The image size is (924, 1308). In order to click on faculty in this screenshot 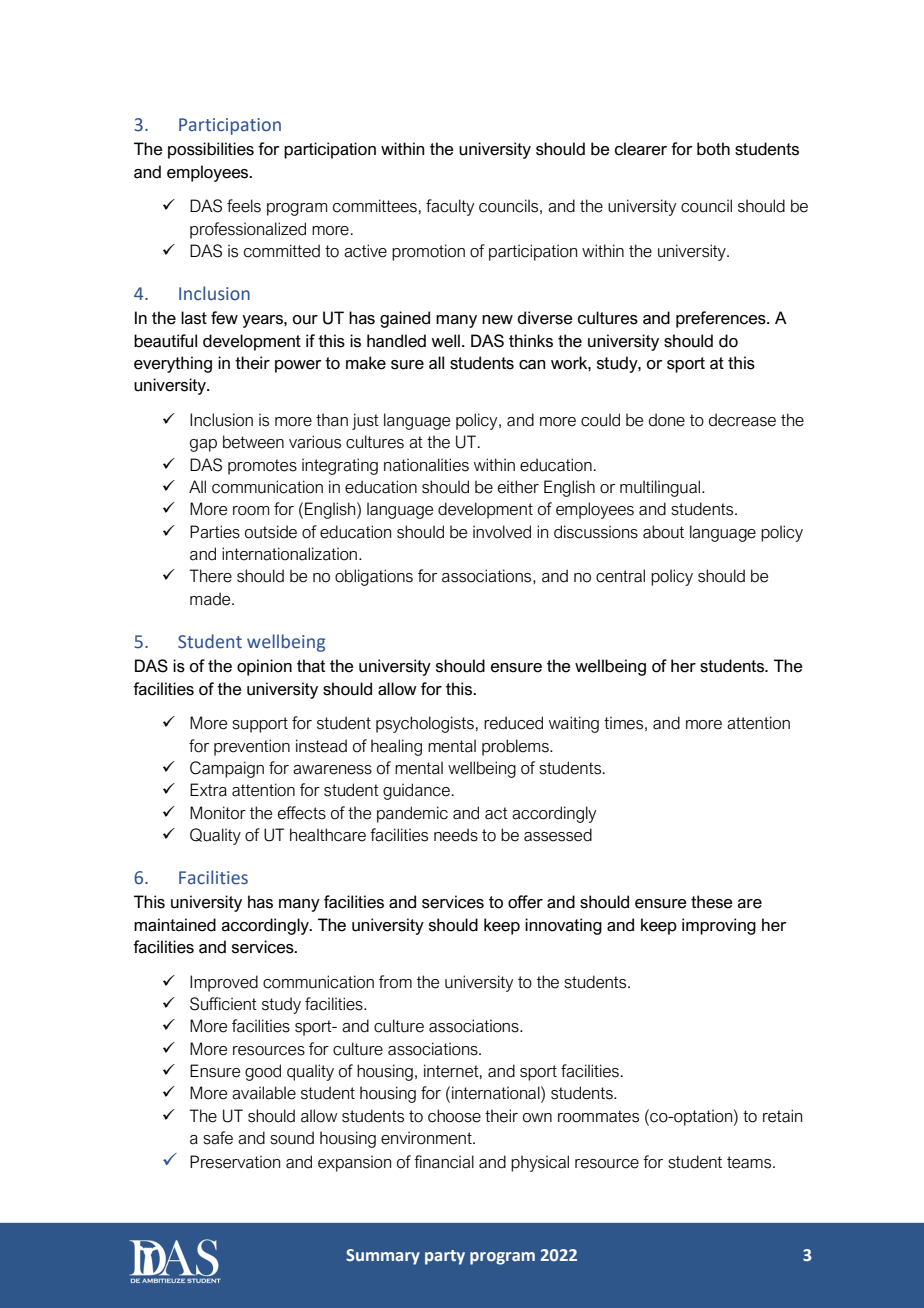, I will do `click(450, 207)`.
